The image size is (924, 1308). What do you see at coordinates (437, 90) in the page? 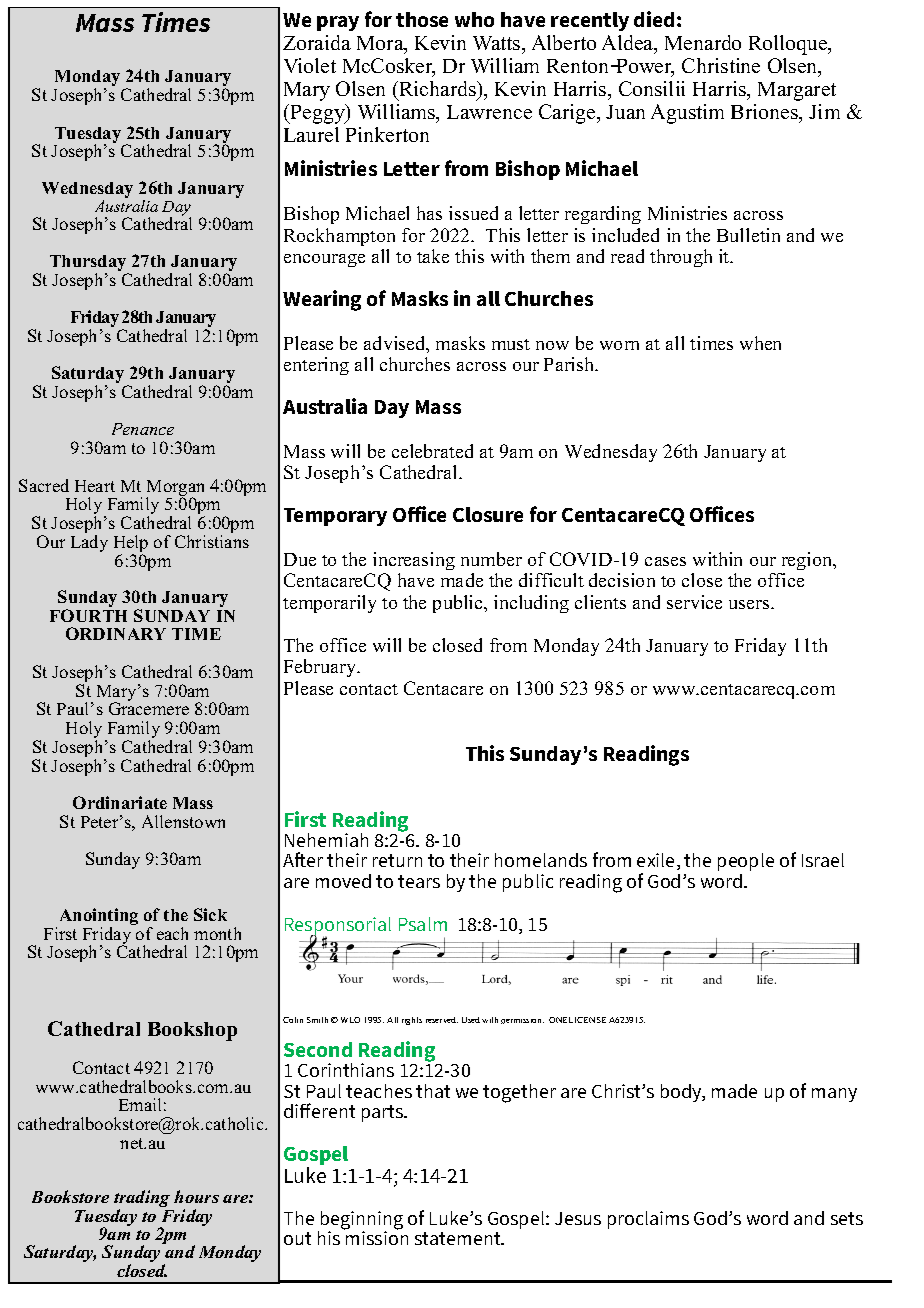
I see `Richards` at bounding box center [437, 90].
